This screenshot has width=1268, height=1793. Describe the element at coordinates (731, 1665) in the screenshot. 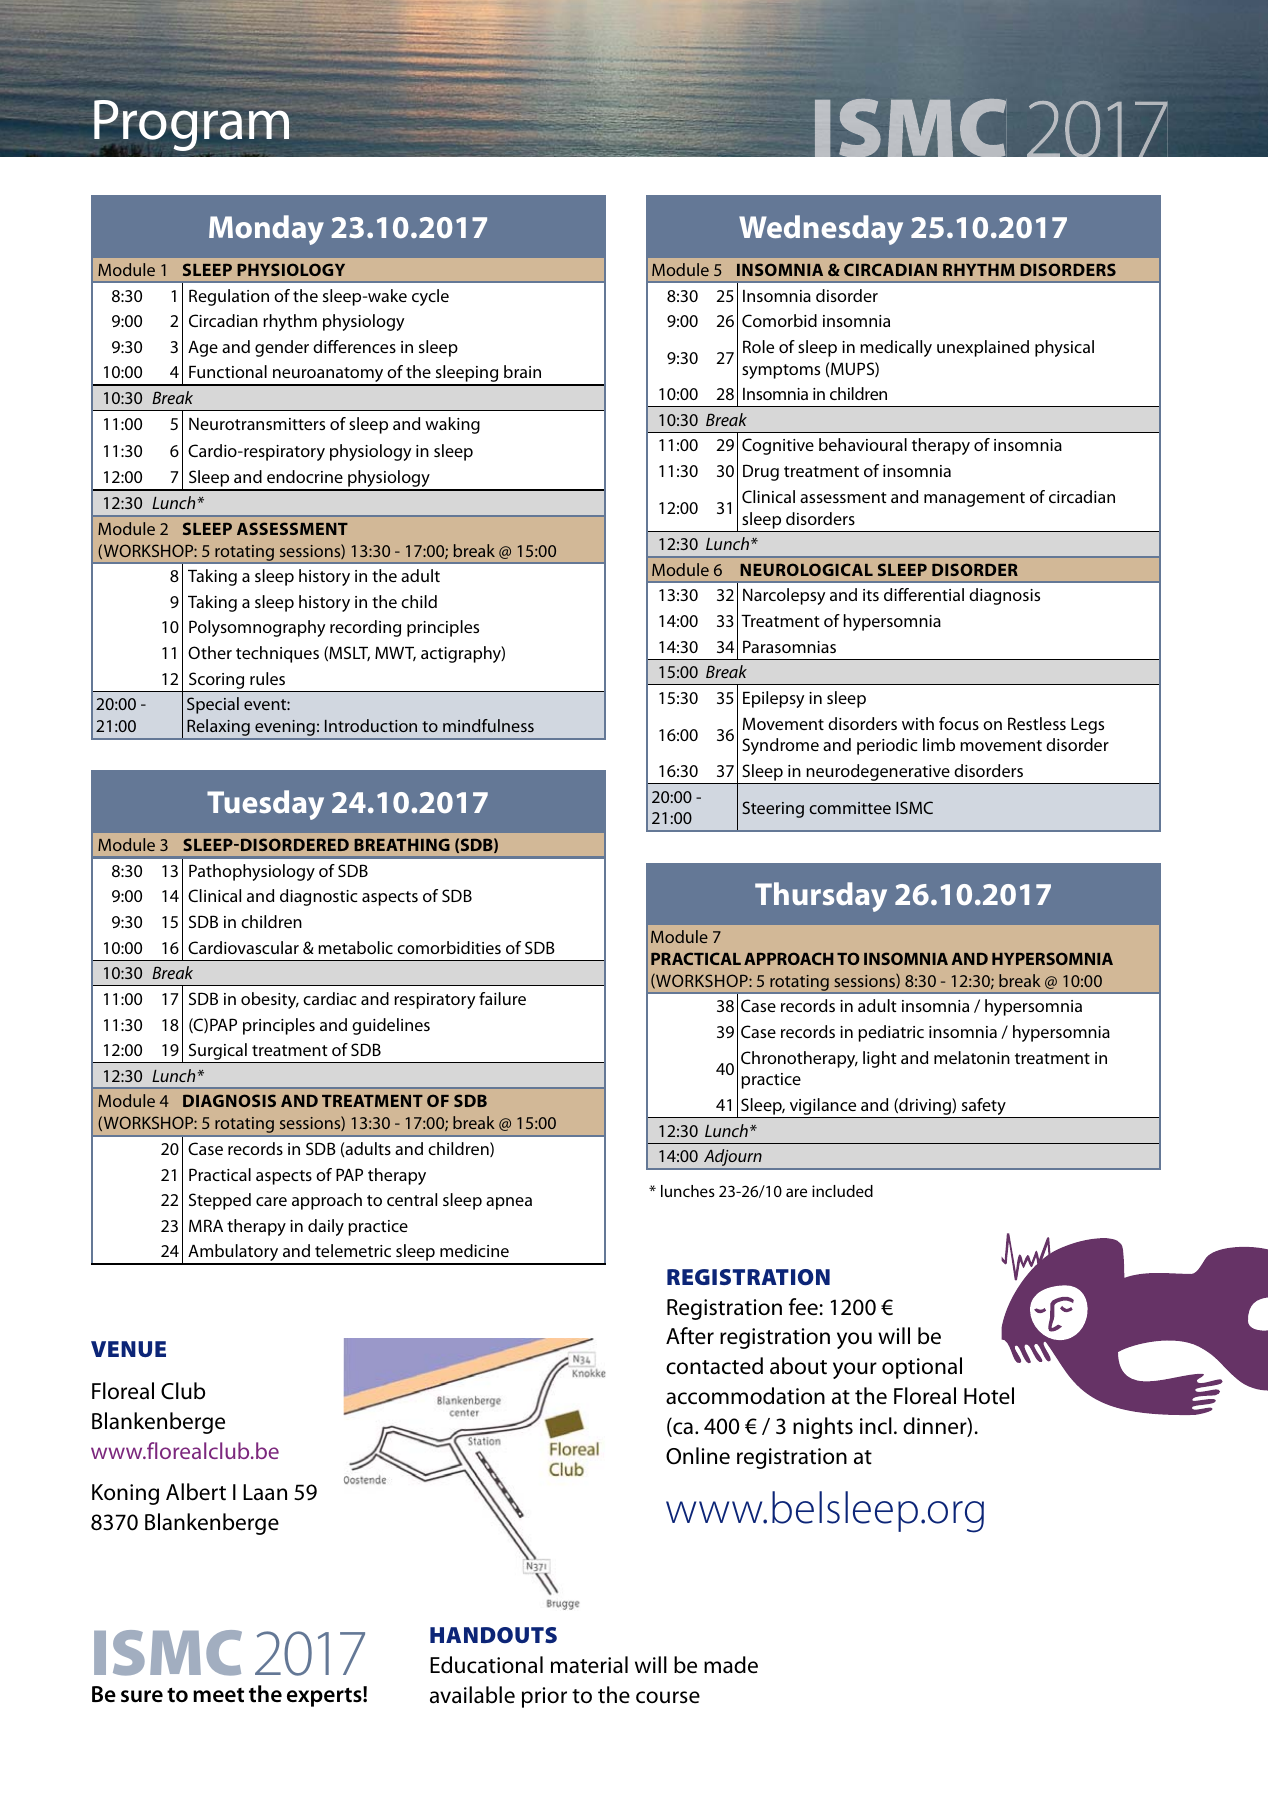

I see `made` at that location.
